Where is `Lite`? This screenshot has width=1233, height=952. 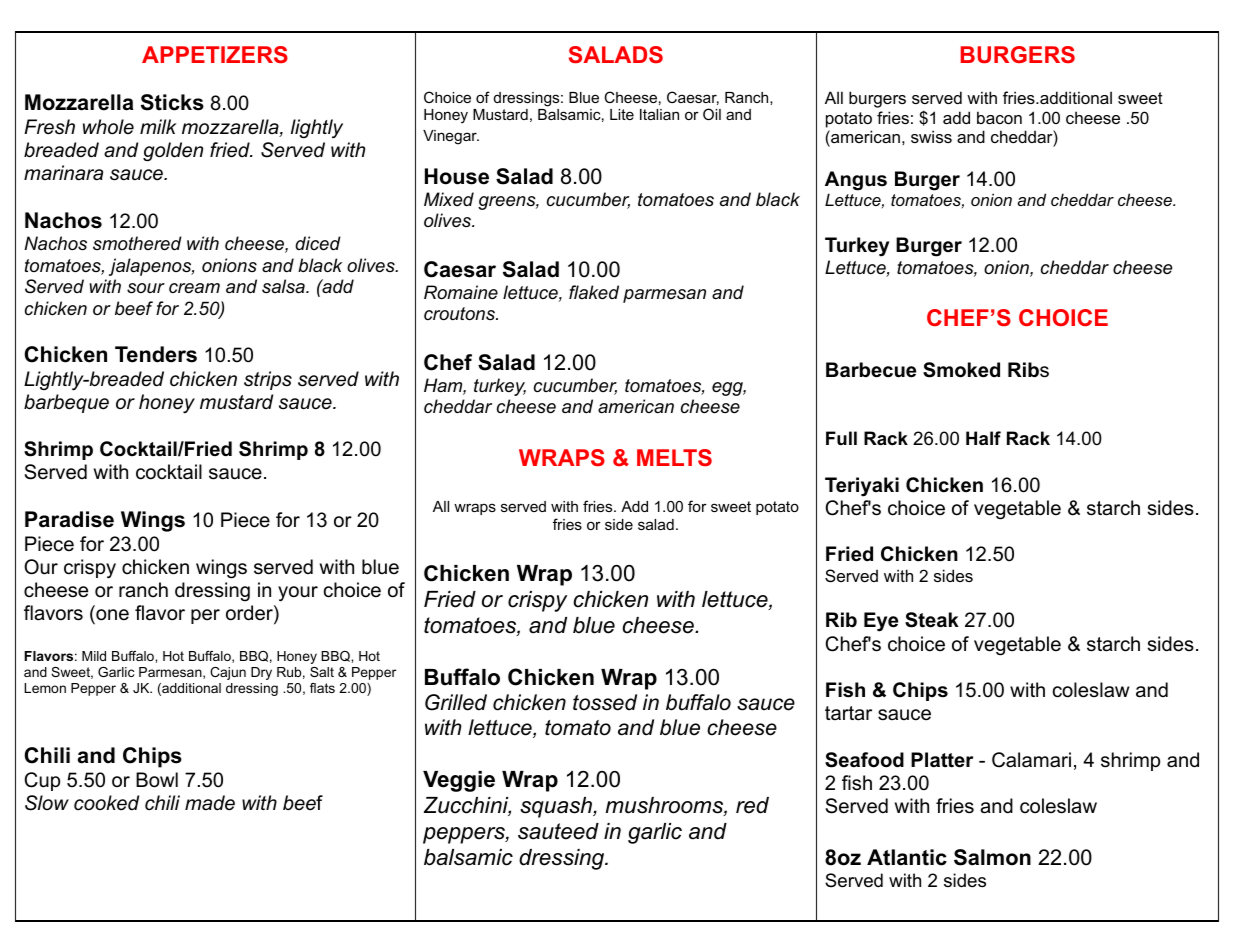
Lite is located at coordinates (622, 114).
